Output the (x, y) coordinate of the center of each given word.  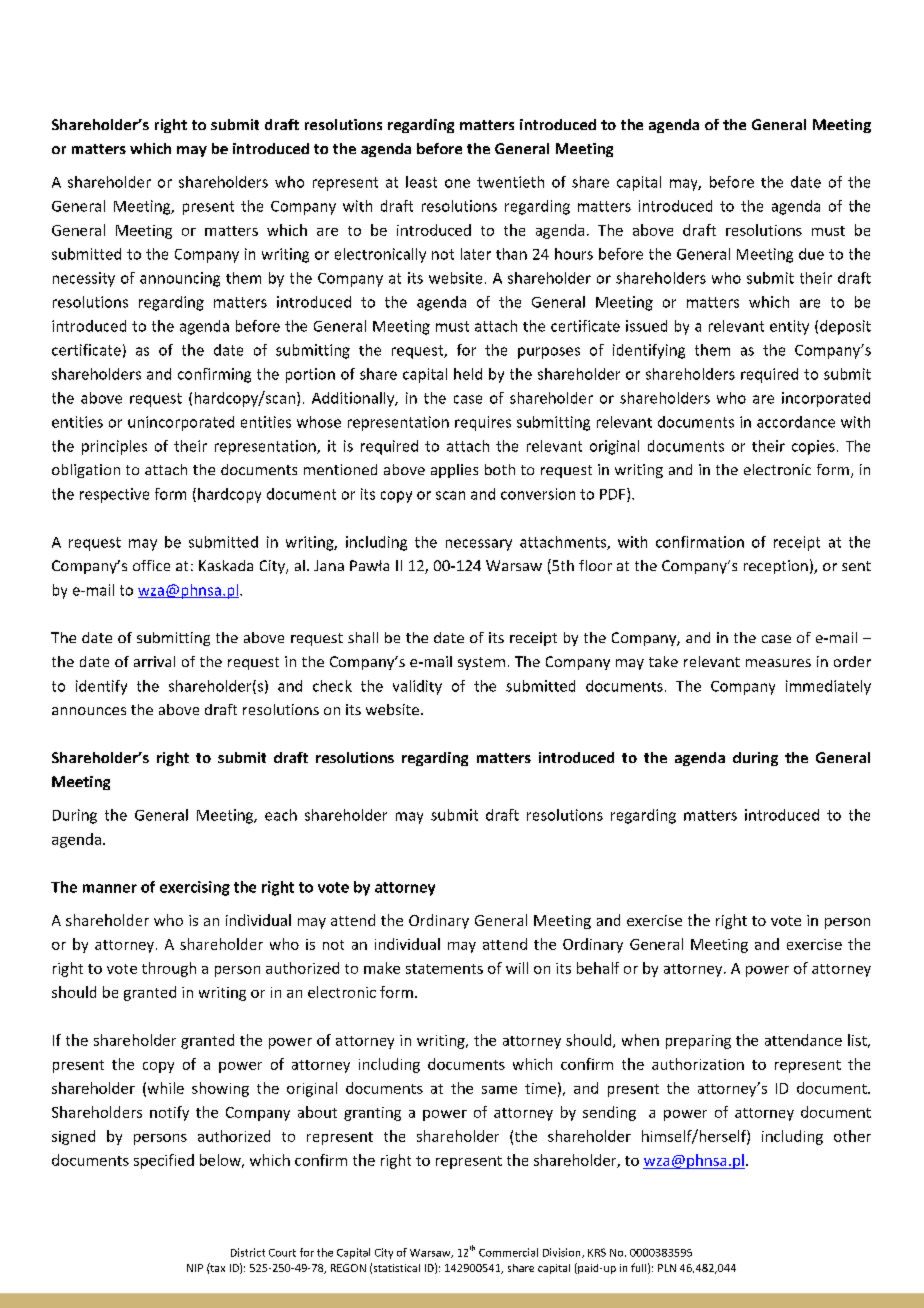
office (151, 565)
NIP (195, 1268)
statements (444, 969)
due (811, 254)
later (476, 254)
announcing (180, 279)
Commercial (508, 1252)
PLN (667, 1268)
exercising (195, 888)
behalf (598, 968)
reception (776, 567)
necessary (479, 545)
